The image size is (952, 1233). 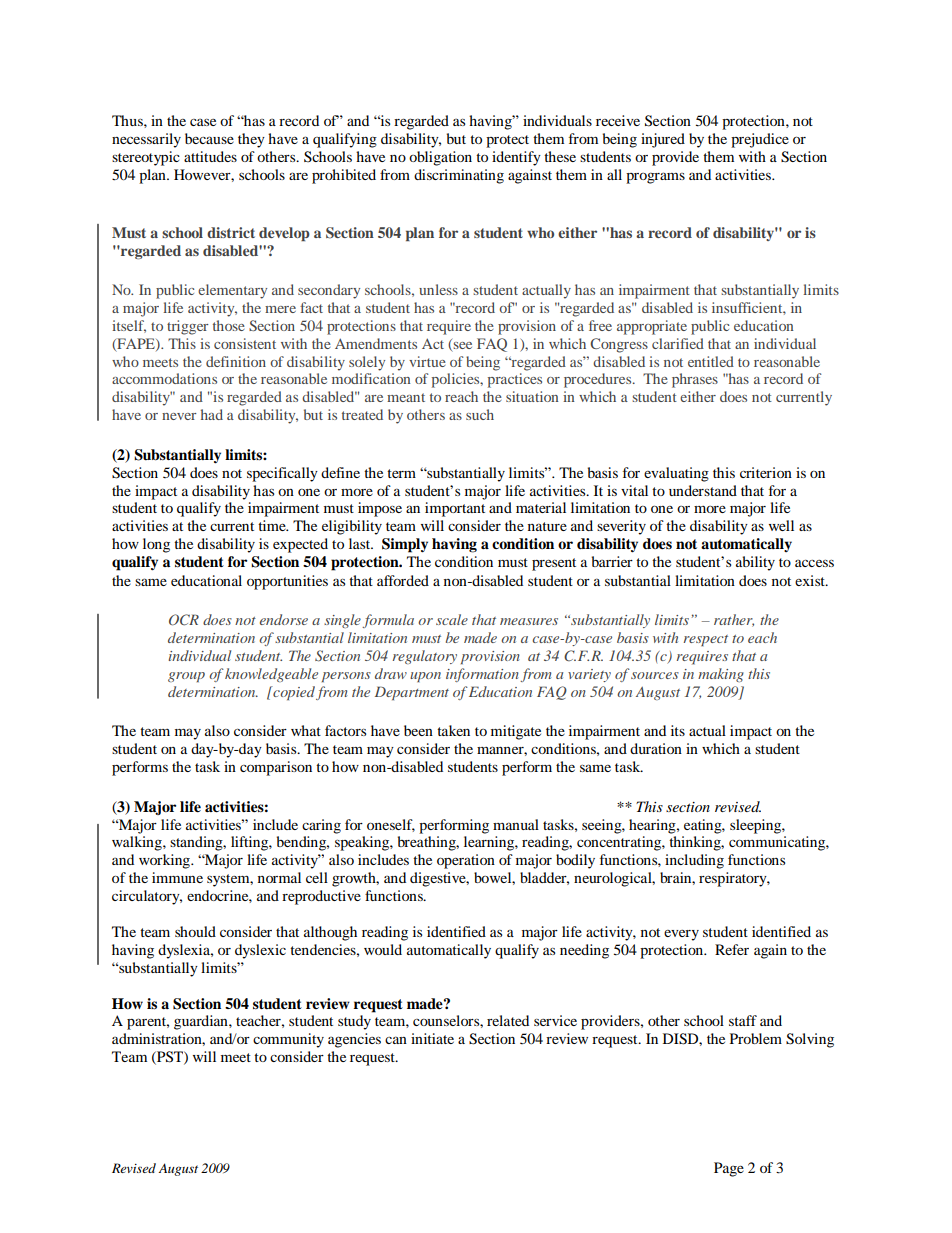 What do you see at coordinates (760, 140) in the screenshot?
I see `prejudice` at bounding box center [760, 140].
